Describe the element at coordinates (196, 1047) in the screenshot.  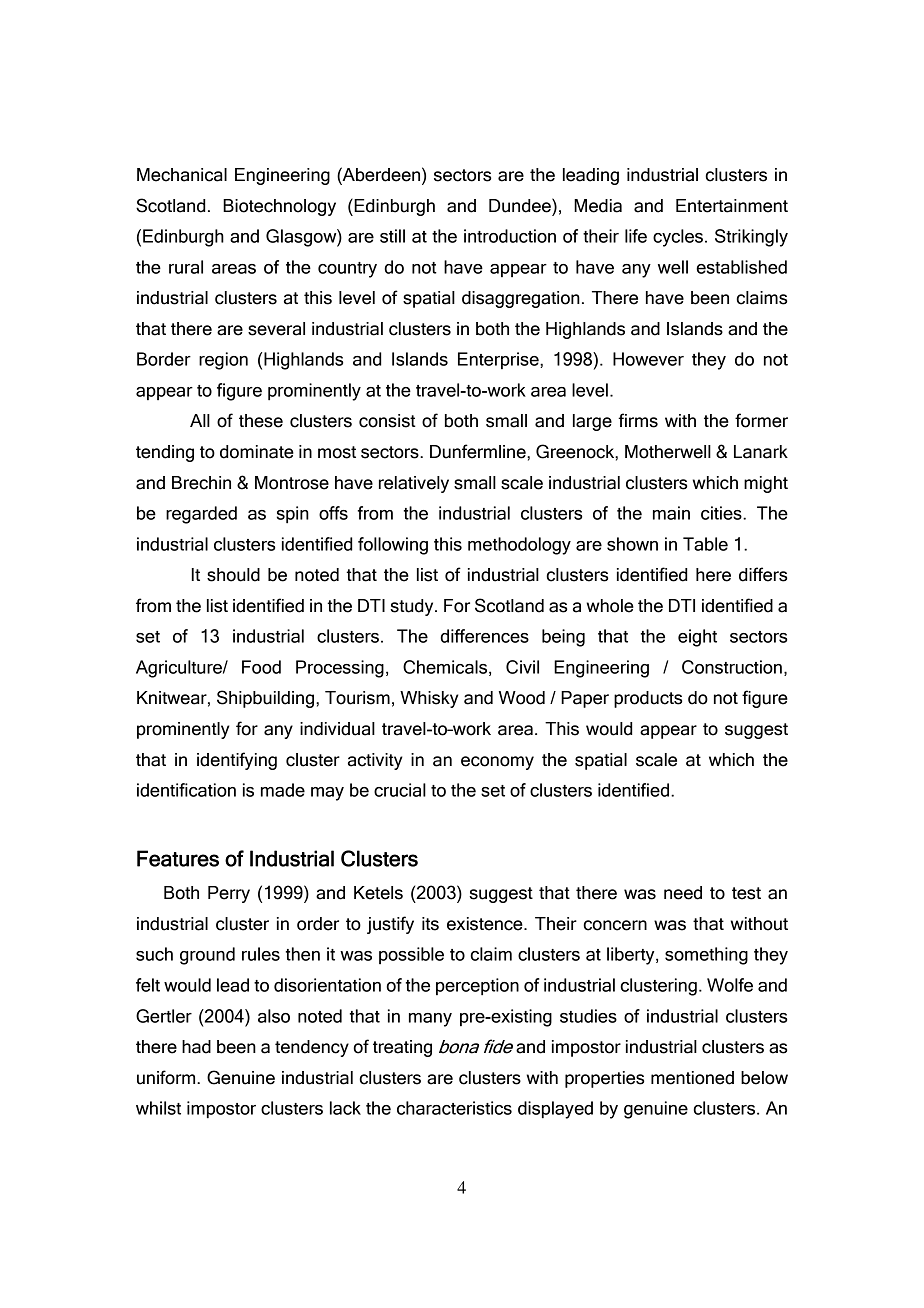
I see `had` at that location.
